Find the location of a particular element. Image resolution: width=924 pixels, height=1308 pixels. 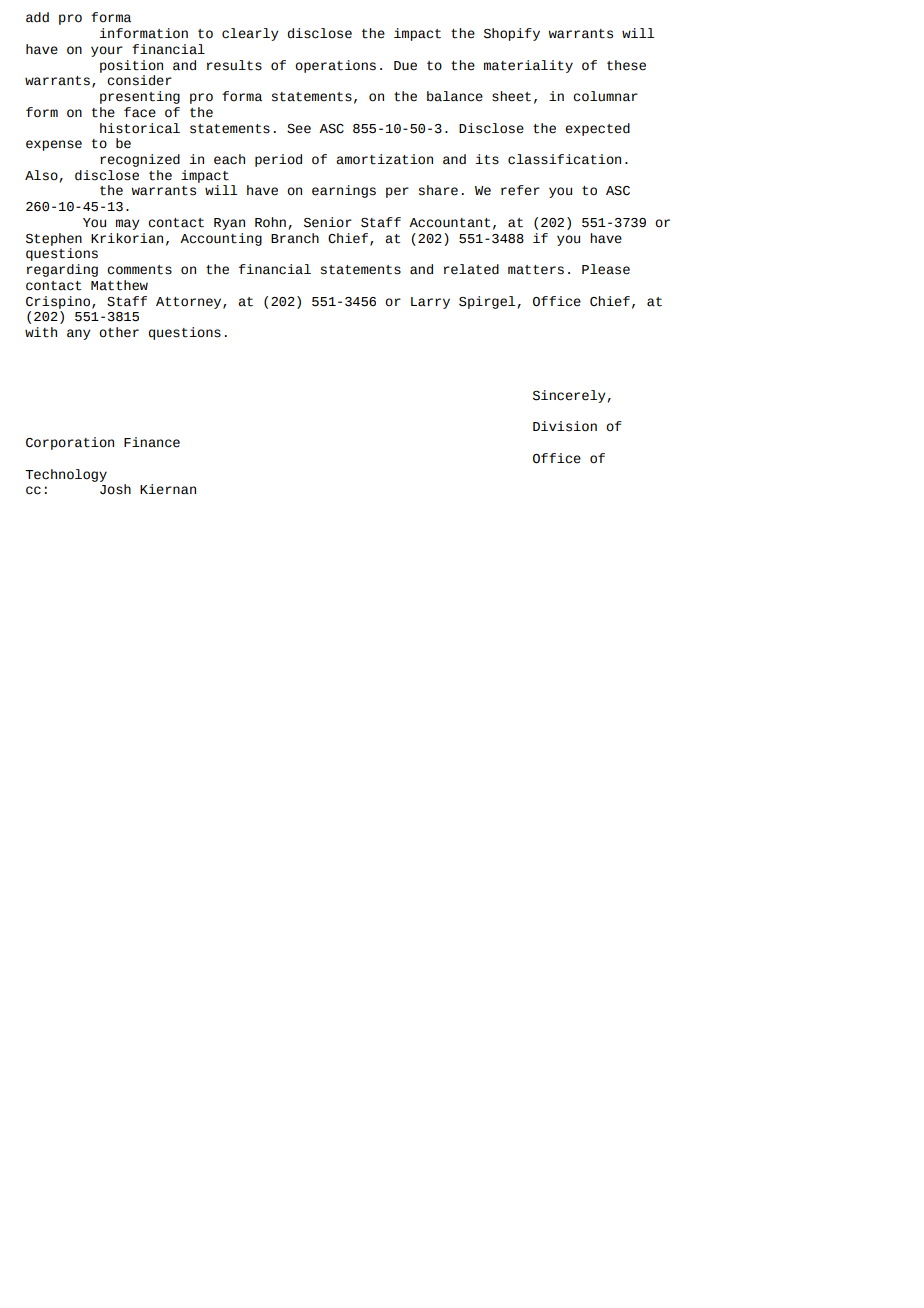

Finance is located at coordinates (152, 442).
